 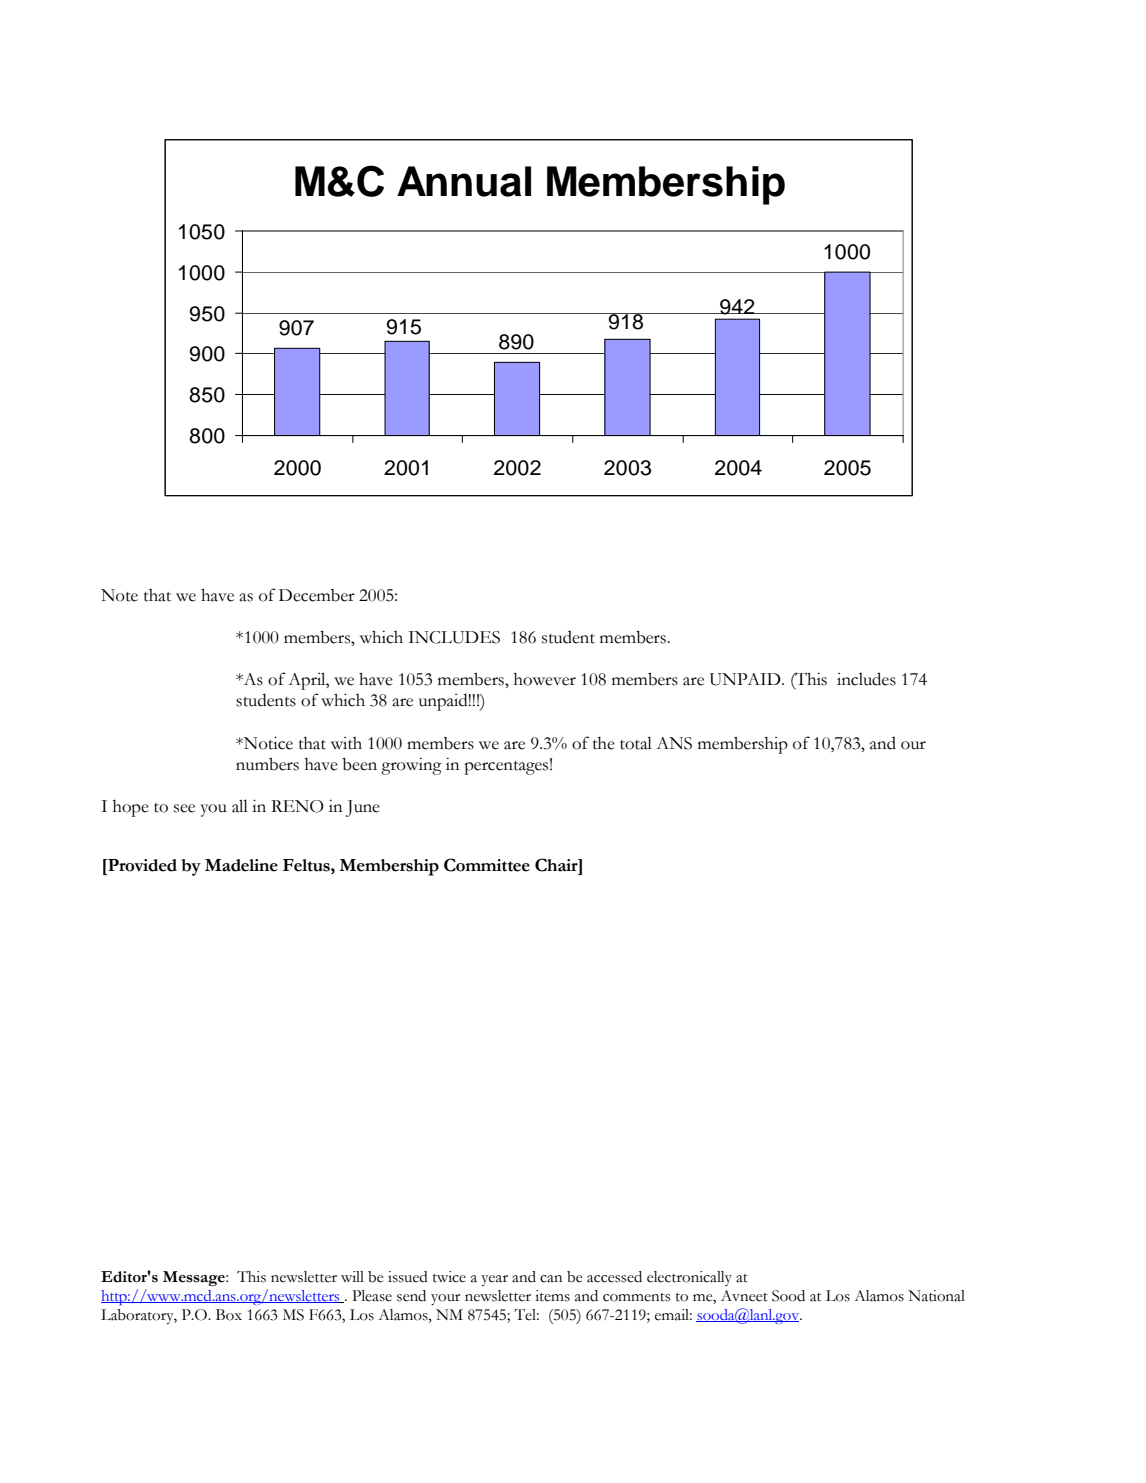 What do you see at coordinates (229, 1315) in the document?
I see `Box` at bounding box center [229, 1315].
